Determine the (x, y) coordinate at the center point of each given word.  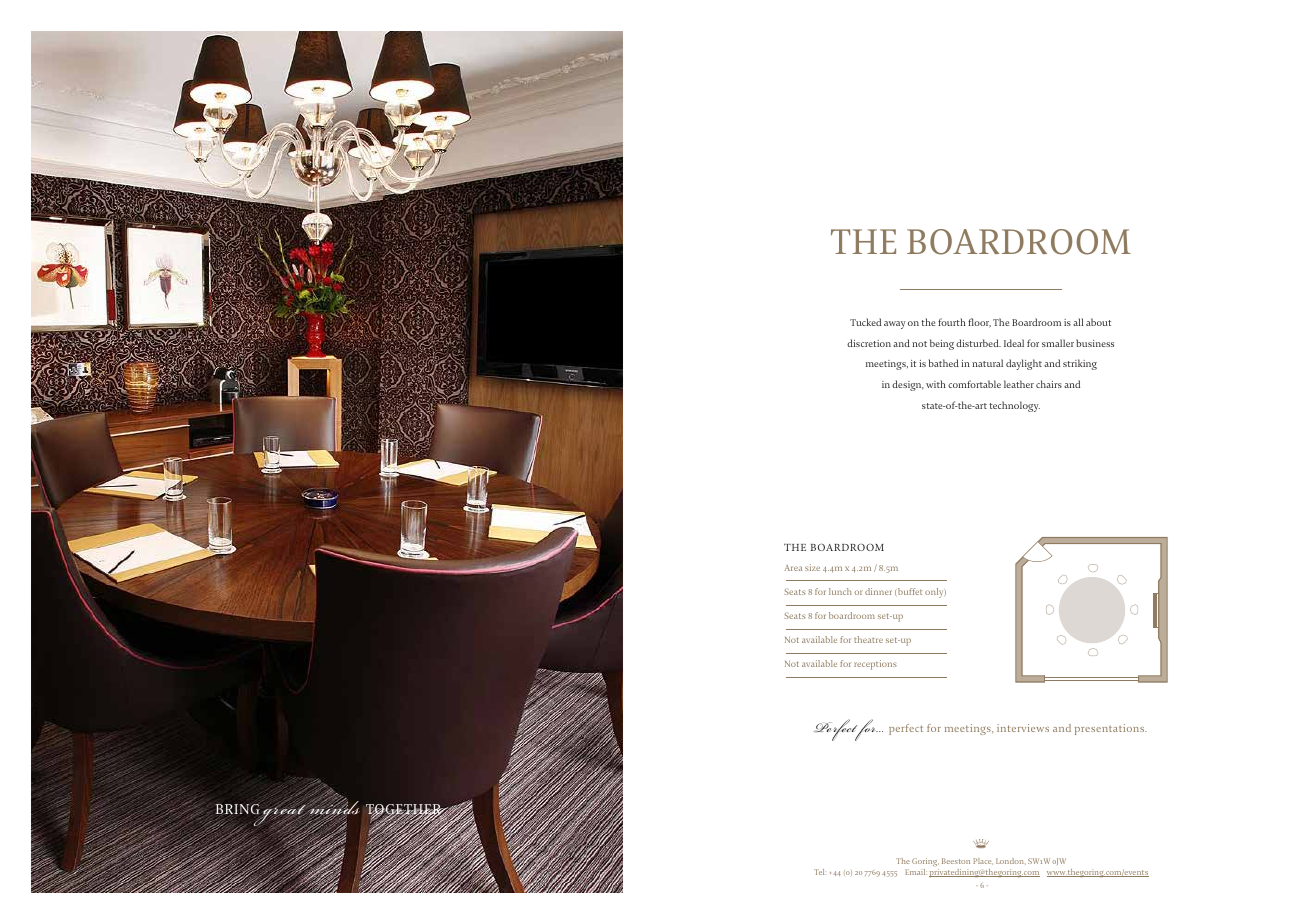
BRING (237, 809)
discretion (869, 343)
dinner (878, 591)
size (812, 567)
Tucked (865, 322)
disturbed (978, 343)
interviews (1023, 728)
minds (334, 808)
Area (793, 568)
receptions (875, 665)
